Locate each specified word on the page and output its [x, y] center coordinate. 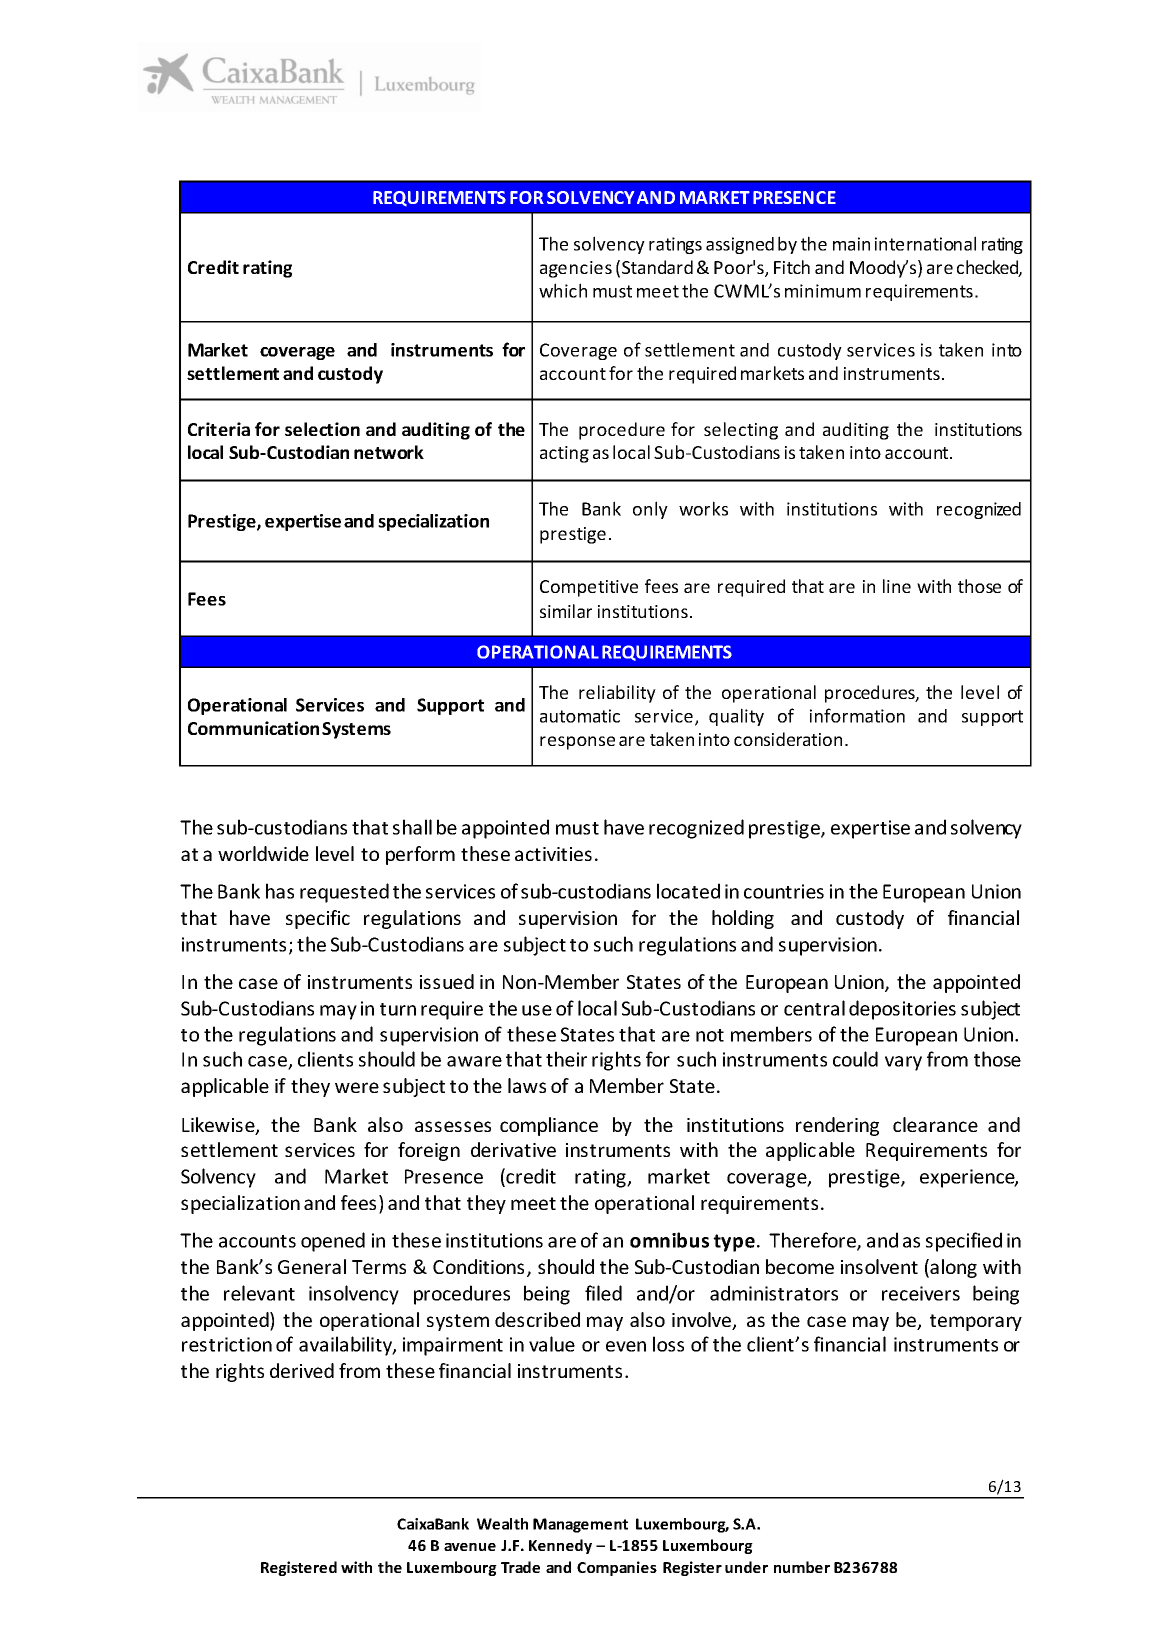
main [851, 244]
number [802, 1567]
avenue [470, 1547]
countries [784, 891]
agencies [576, 269]
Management [580, 1525]
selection [322, 429]
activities [553, 854]
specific [318, 919]
